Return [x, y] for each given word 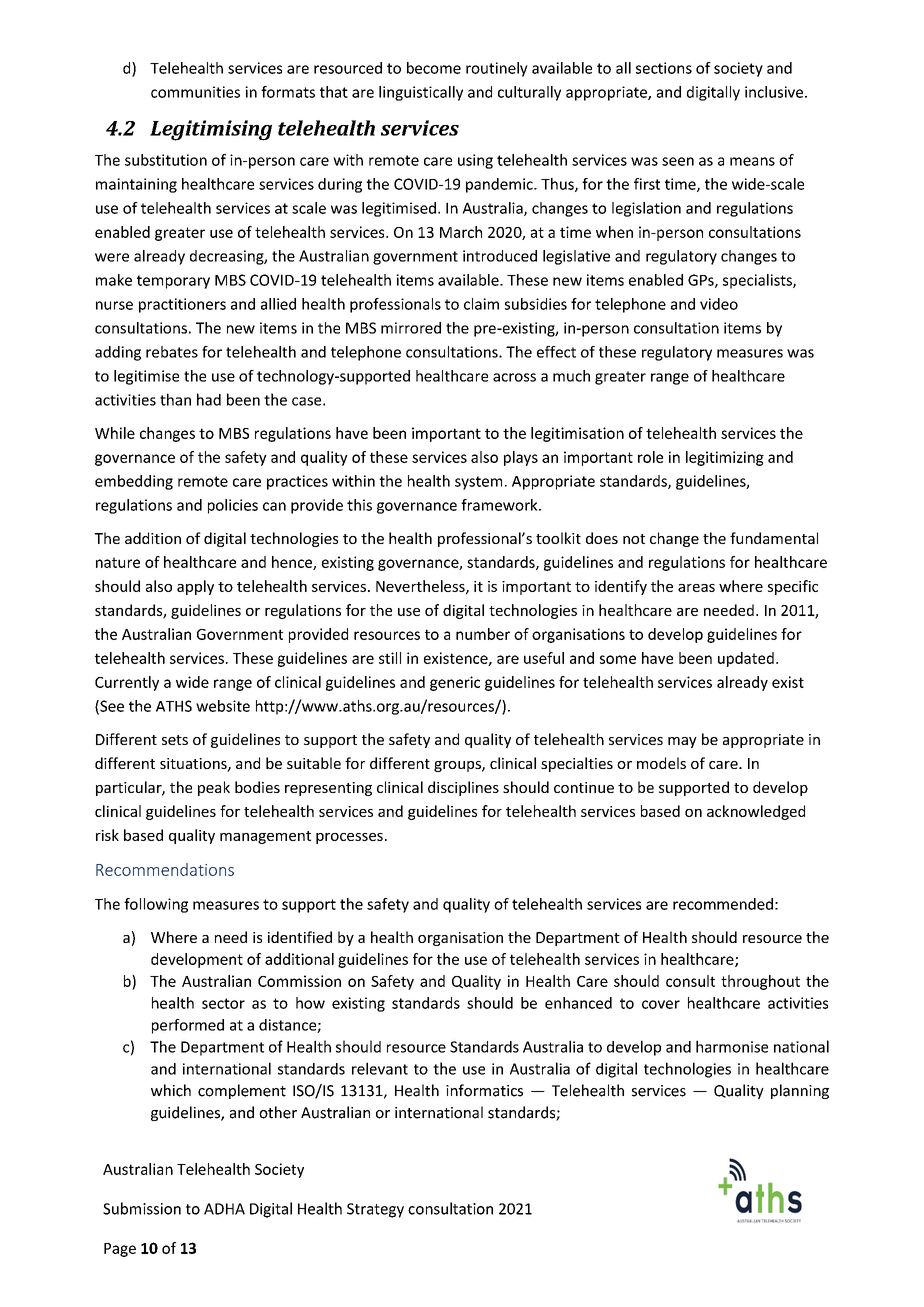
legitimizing [725, 458]
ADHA [224, 1209]
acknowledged [756, 812]
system [478, 483]
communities [195, 92]
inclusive [775, 92]
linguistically [421, 93]
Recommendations [165, 869]
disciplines [463, 788]
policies [233, 506]
